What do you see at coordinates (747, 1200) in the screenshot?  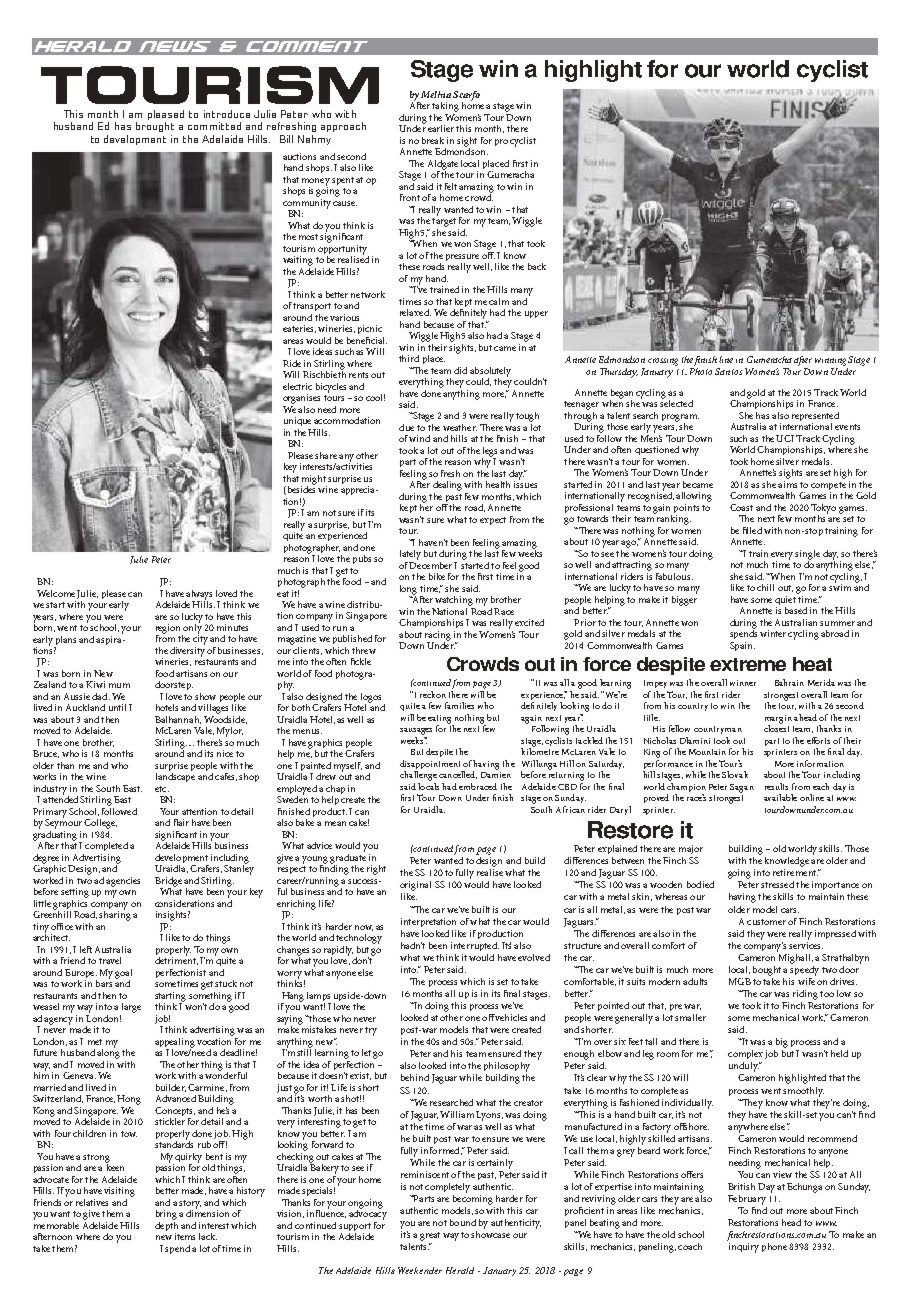 I see `February` at bounding box center [747, 1200].
